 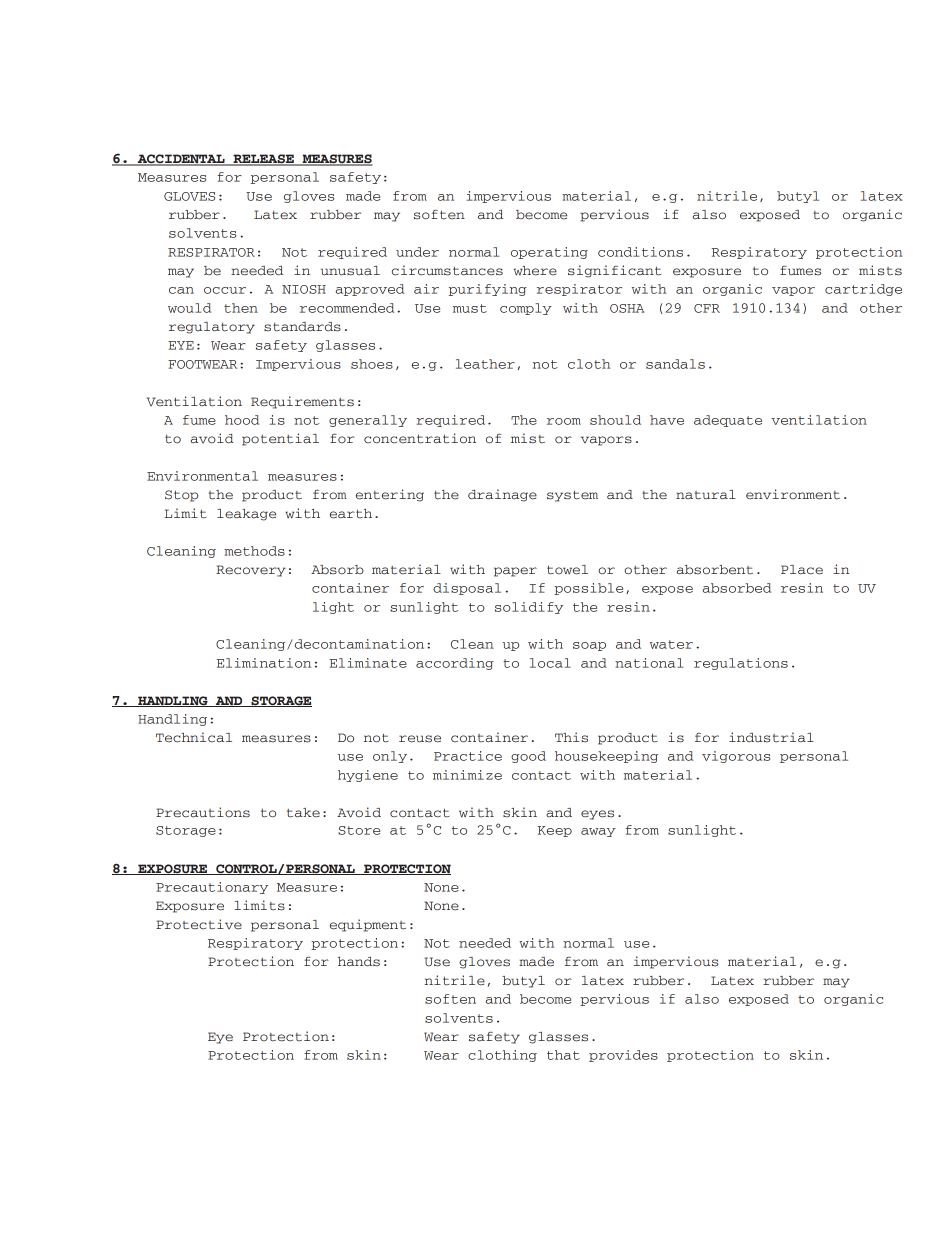 I want to click on hands, so click(x=359, y=962).
